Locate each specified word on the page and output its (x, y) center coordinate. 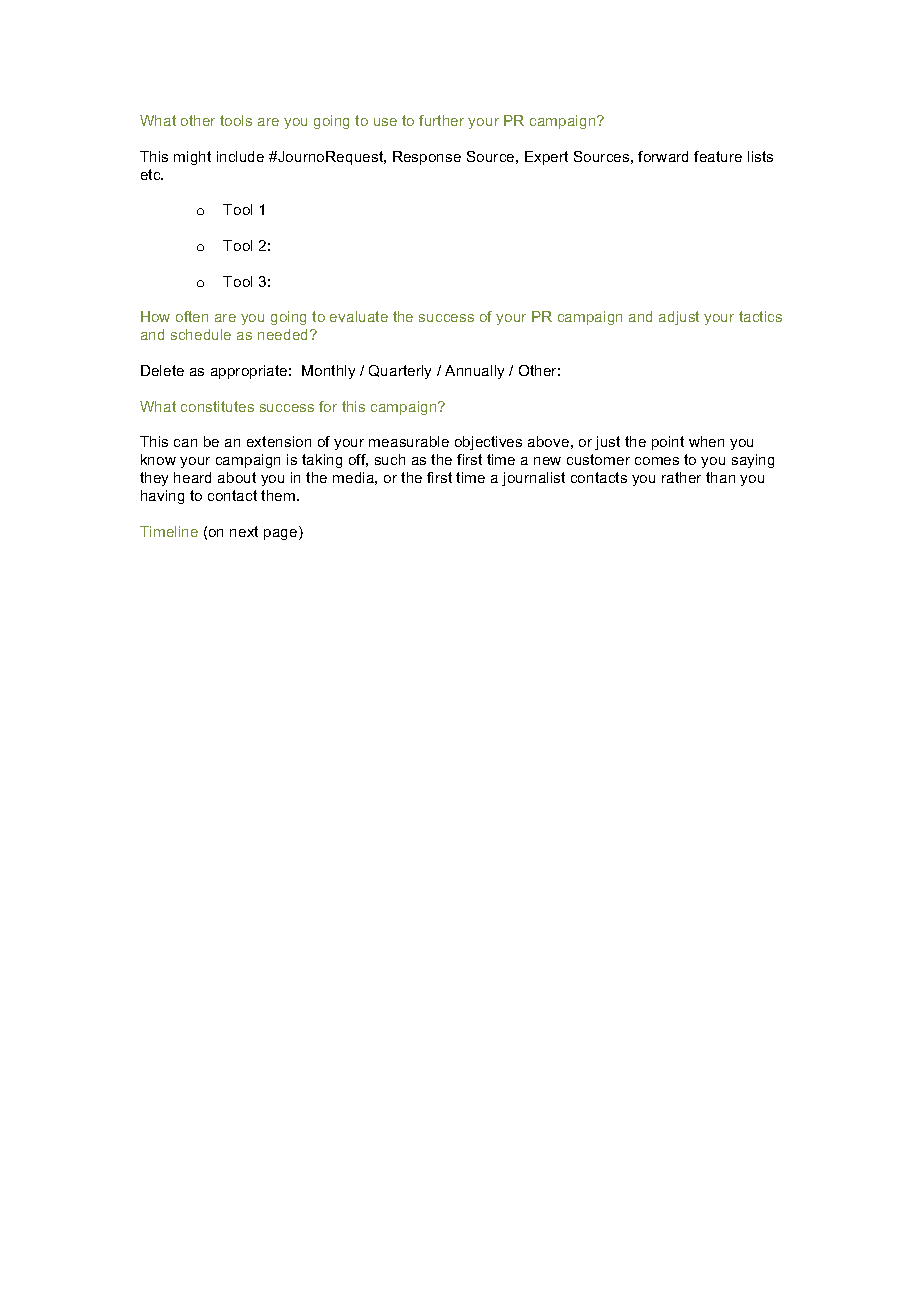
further (441, 120)
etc (152, 174)
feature (718, 156)
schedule (201, 334)
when (706, 441)
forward (663, 156)
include (240, 156)
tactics (760, 316)
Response (427, 158)
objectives (488, 443)
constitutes (217, 406)
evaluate (359, 316)
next (244, 531)
